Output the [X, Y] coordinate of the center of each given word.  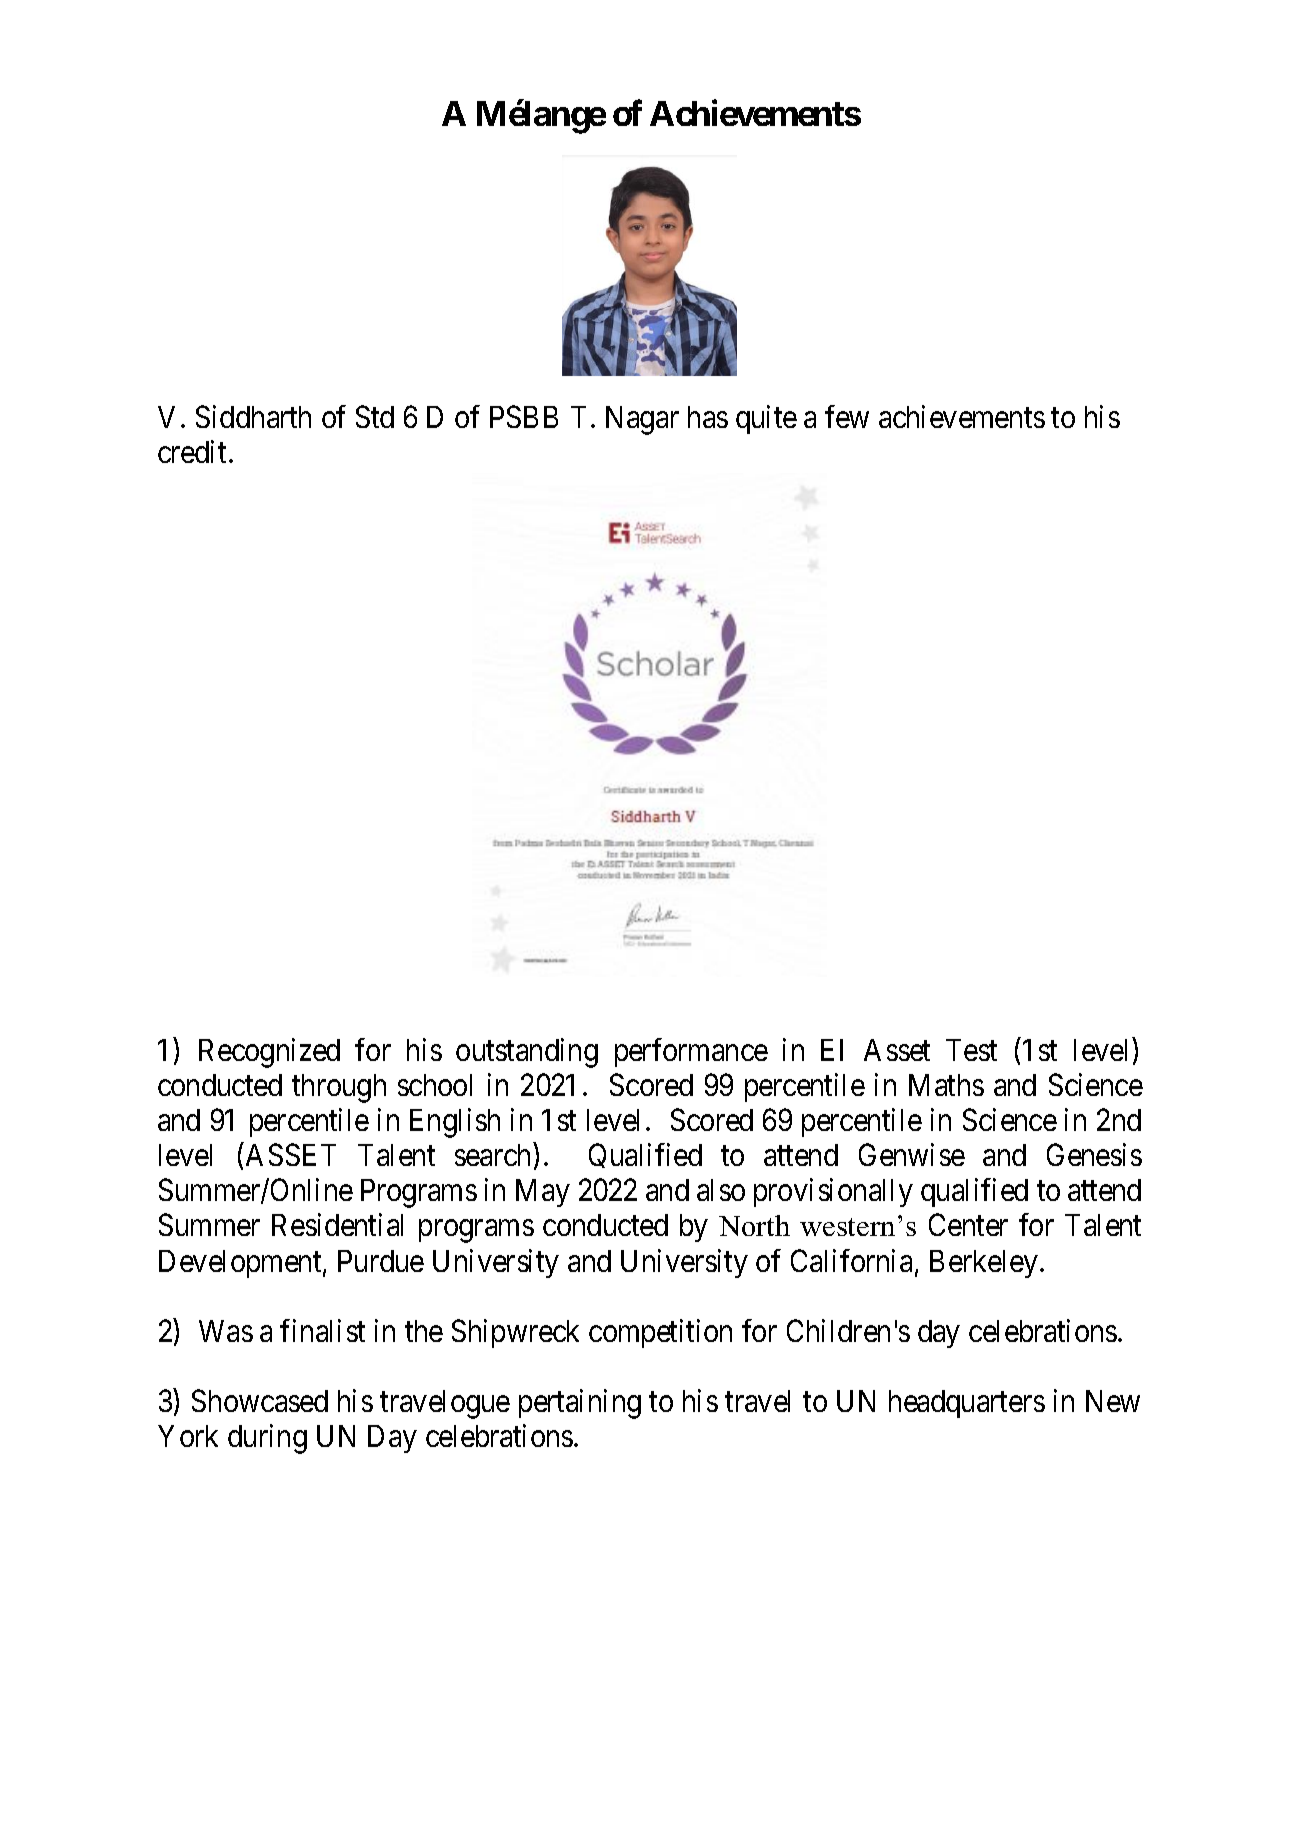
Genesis [1094, 1154]
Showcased [260, 1400]
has [708, 417]
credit [192, 451]
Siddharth [253, 416]
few [847, 416]
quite [766, 419]
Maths [946, 1085]
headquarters [967, 1404]
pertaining [580, 1404]
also [721, 1190]
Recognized [269, 1053]
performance [691, 1052]
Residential [337, 1225]
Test [971, 1050]
